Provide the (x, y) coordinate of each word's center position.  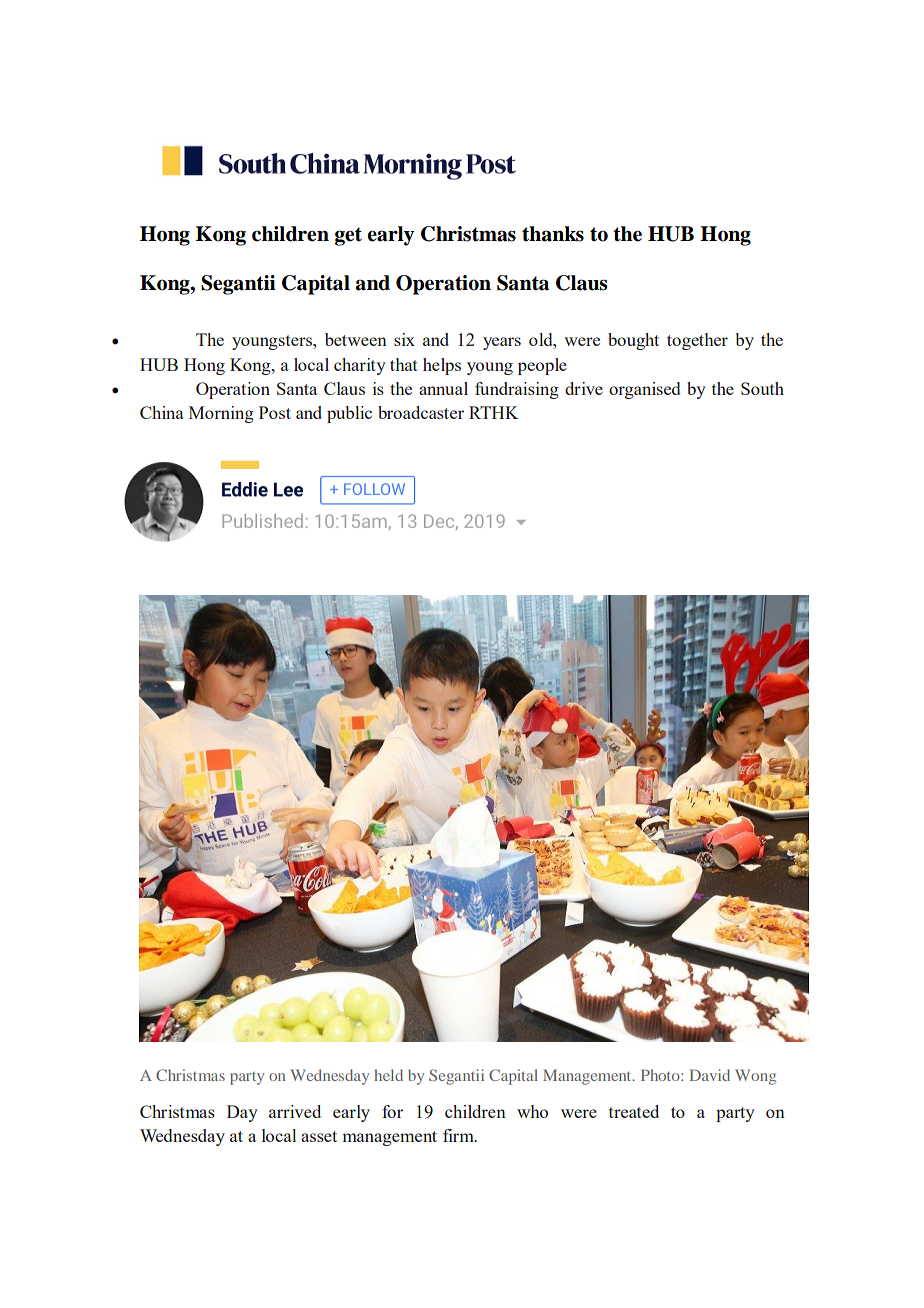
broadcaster (421, 412)
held (388, 1075)
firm (459, 1135)
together (697, 341)
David (710, 1075)
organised (644, 390)
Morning (221, 414)
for (392, 1111)
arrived (295, 1111)
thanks (553, 234)
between (356, 339)
